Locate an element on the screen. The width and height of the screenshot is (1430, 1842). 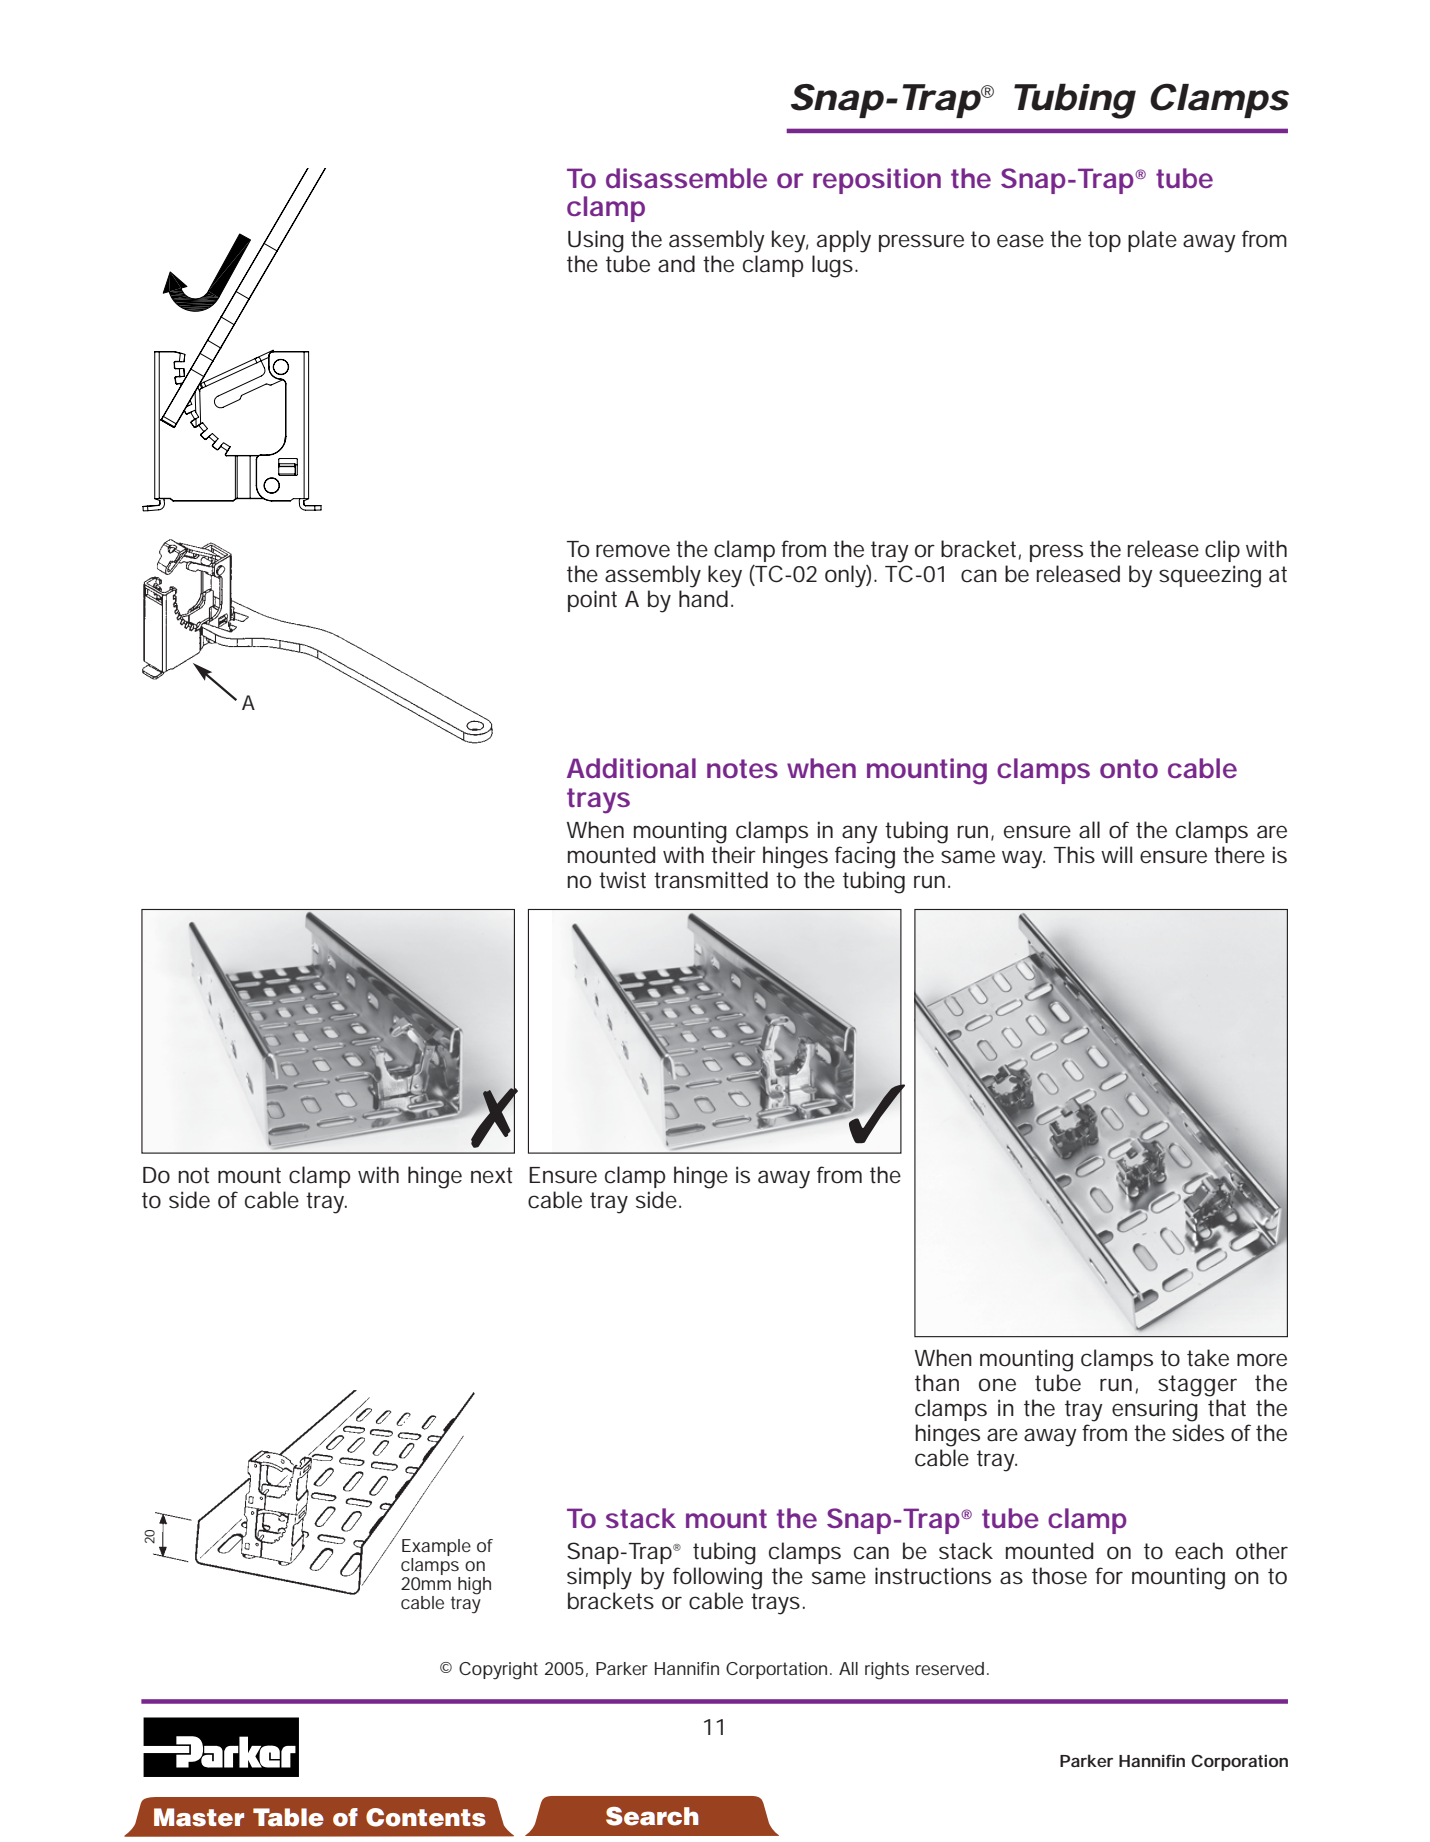
apply is located at coordinates (844, 241).
